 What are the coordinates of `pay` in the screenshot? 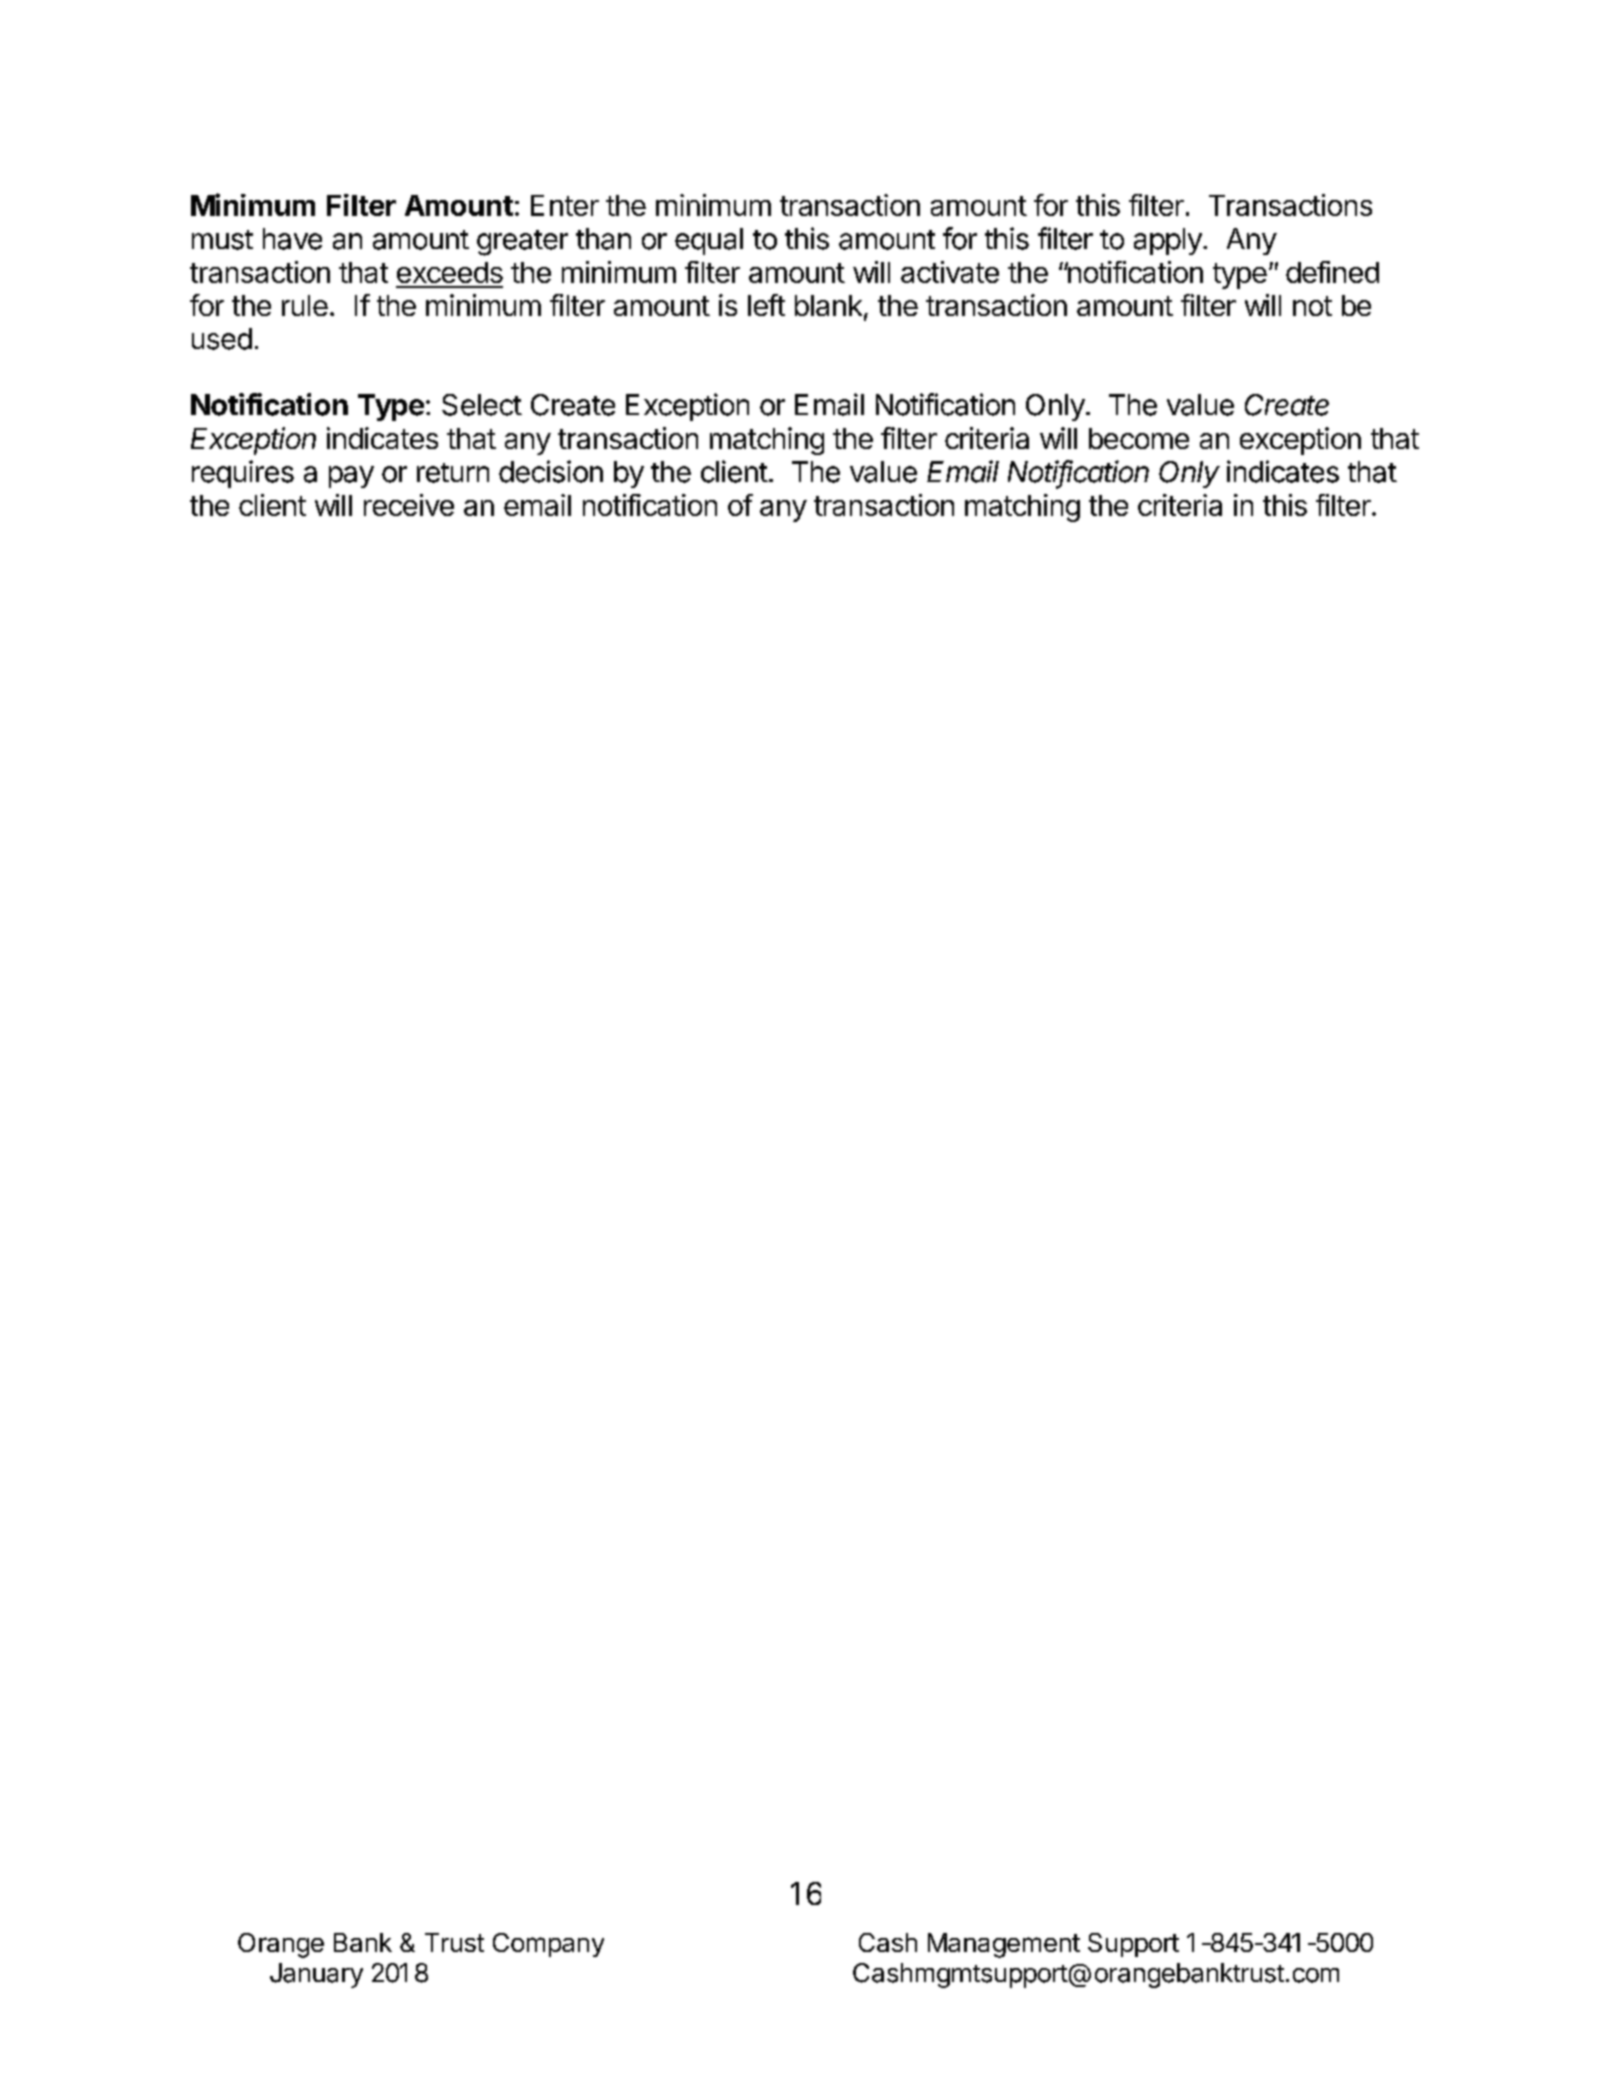 It's located at (351, 477).
